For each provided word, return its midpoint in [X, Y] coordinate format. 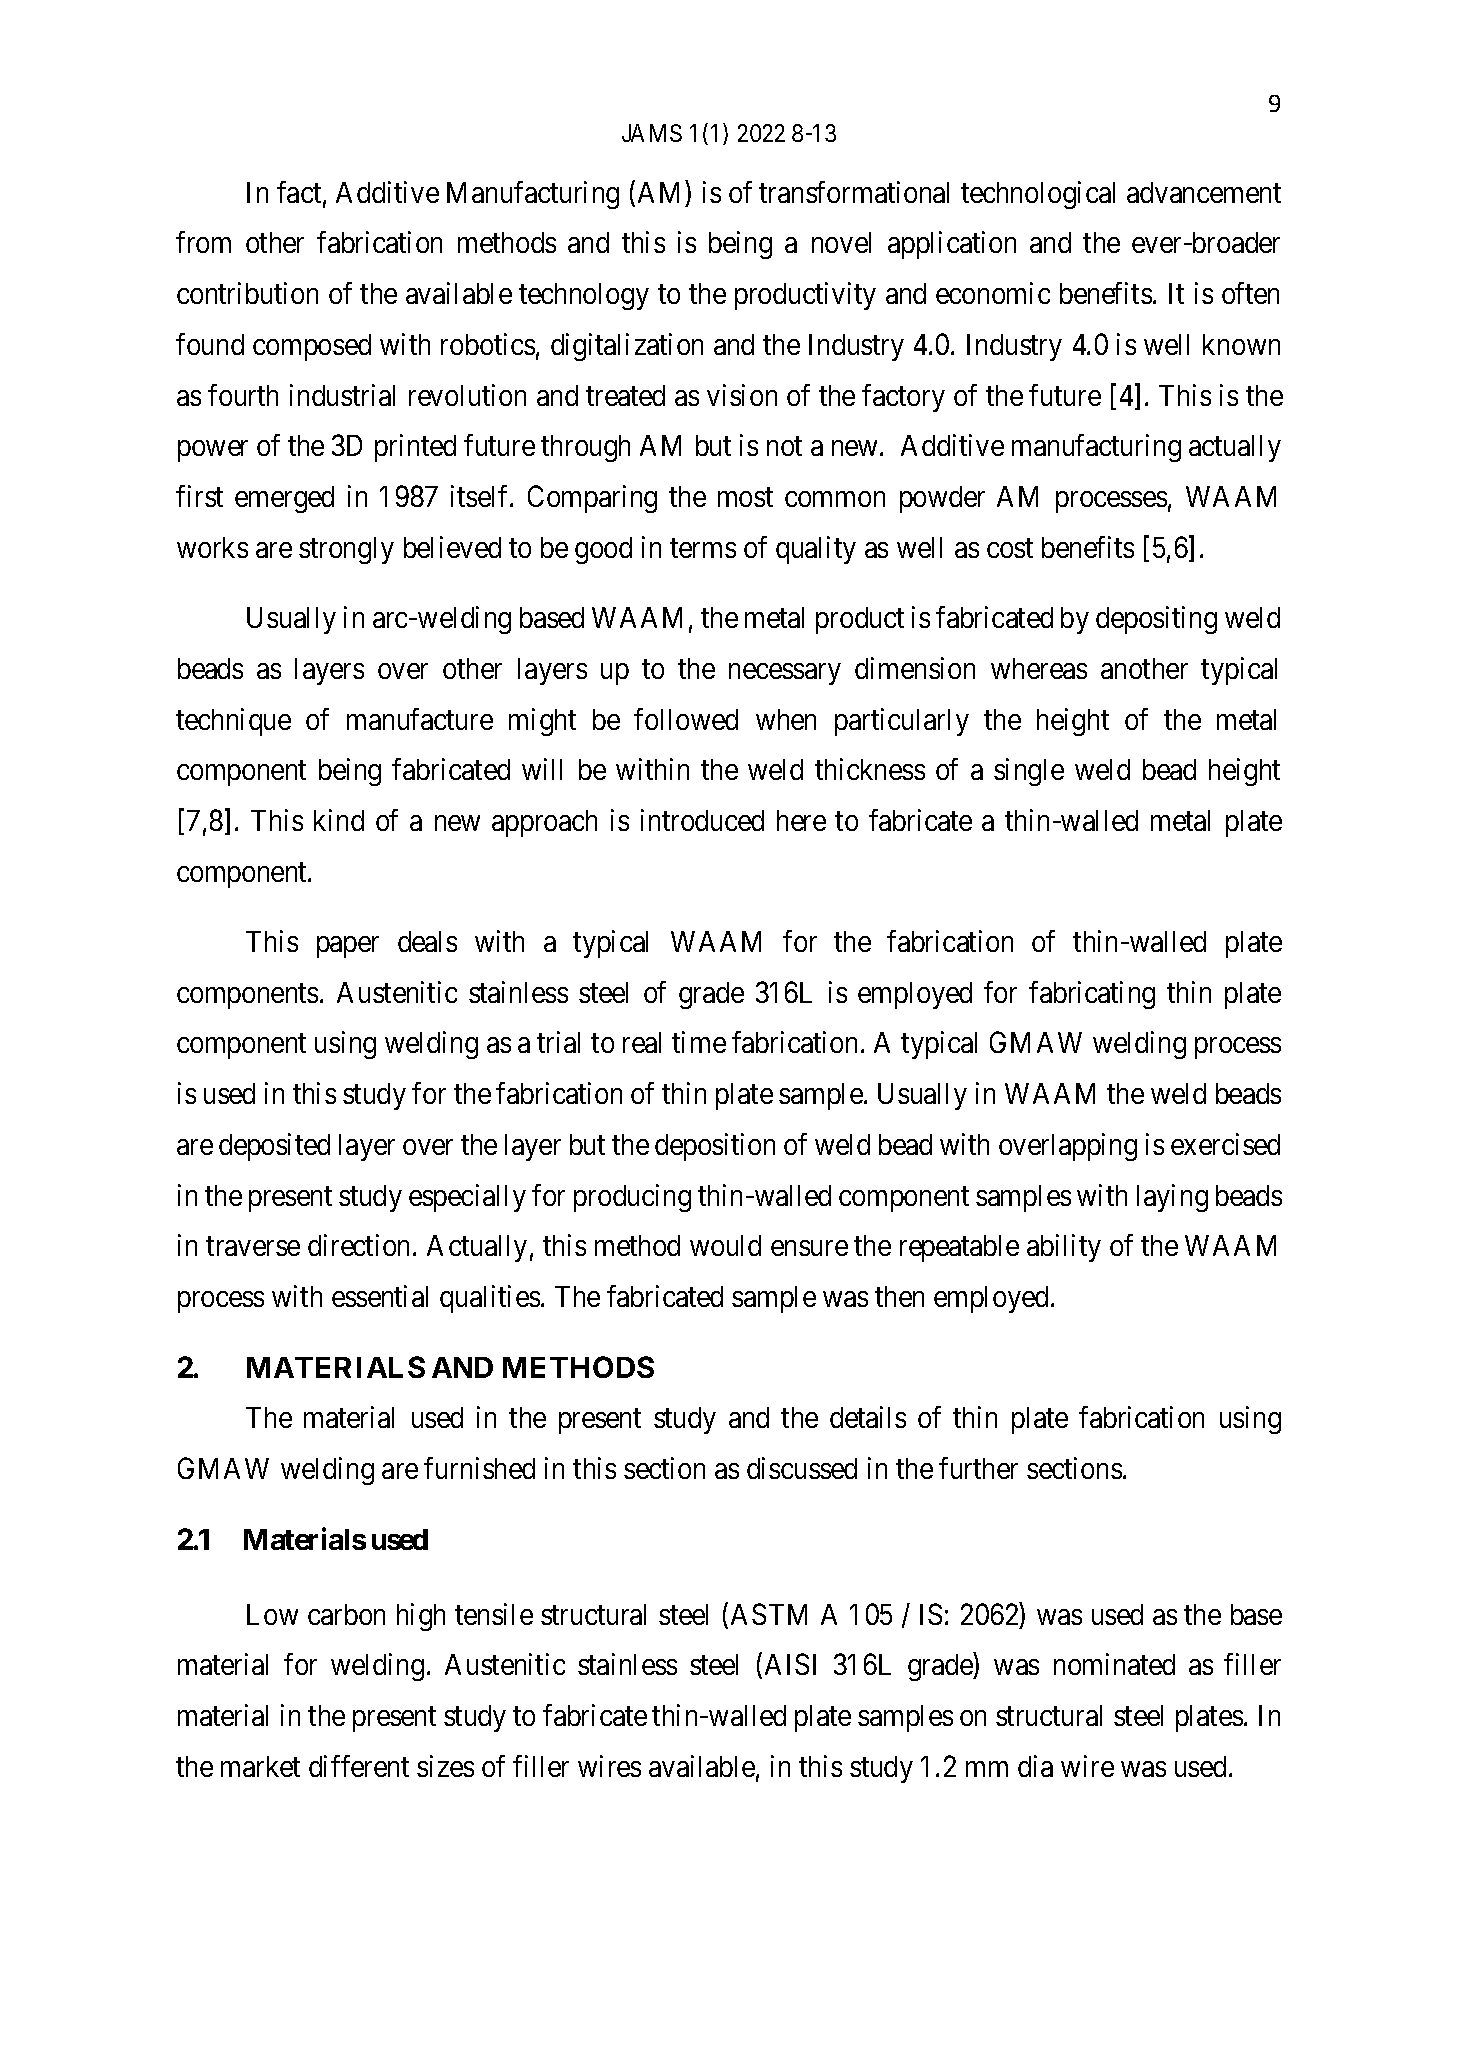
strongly [346, 550]
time [699, 1042]
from [203, 242]
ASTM [769, 1614]
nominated [1114, 1664]
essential [380, 1296]
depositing [1156, 620]
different [359, 1766]
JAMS [652, 133]
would [725, 1245]
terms [703, 548]
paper [348, 947]
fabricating [1092, 995]
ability [1064, 1248]
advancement [1204, 192]
